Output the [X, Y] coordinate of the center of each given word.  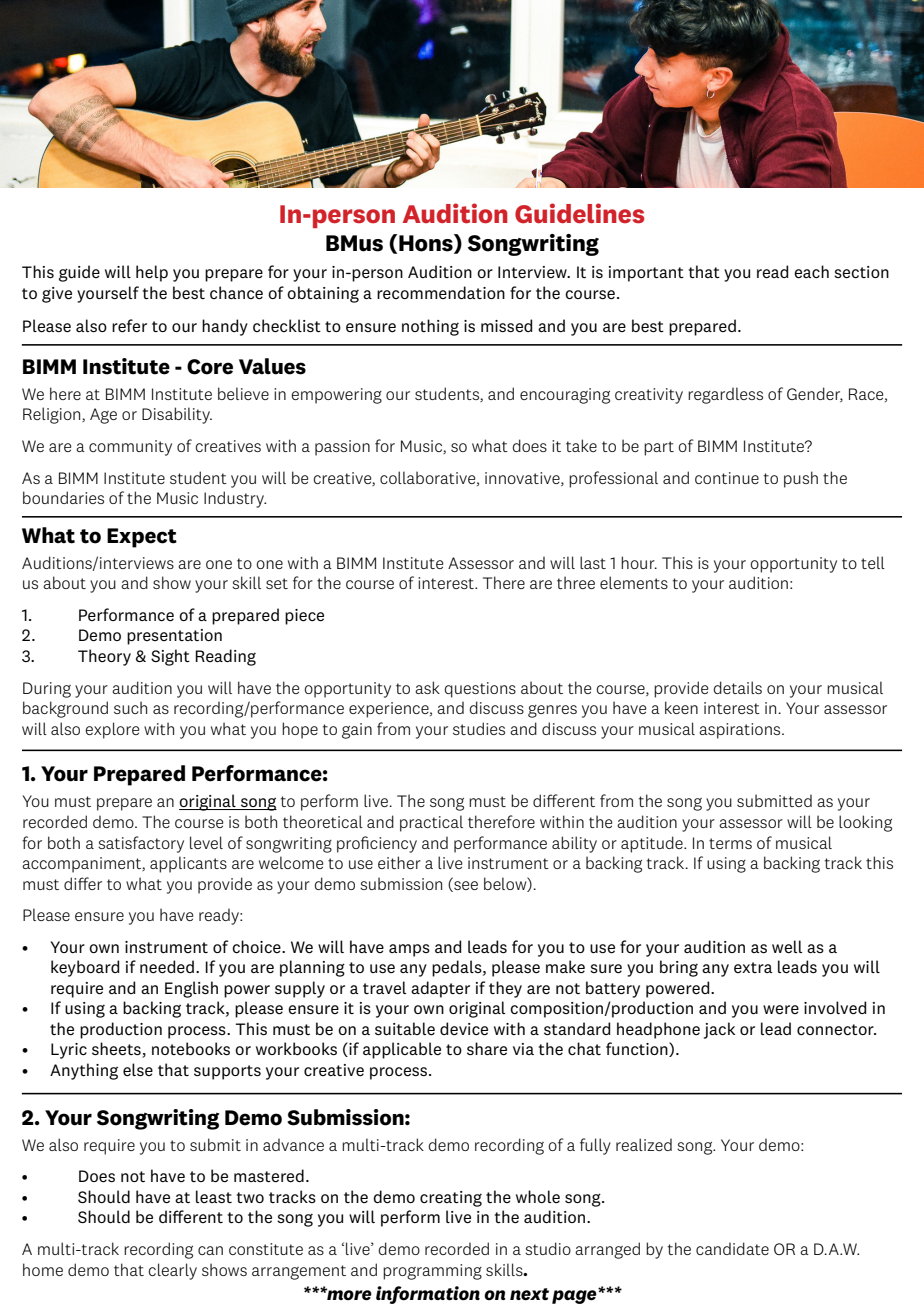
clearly [172, 1271]
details [737, 687]
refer [129, 325]
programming [432, 1272]
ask [427, 687]
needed [167, 966]
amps [409, 950]
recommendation [441, 292]
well [787, 946]
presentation [174, 637]
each [811, 271]
